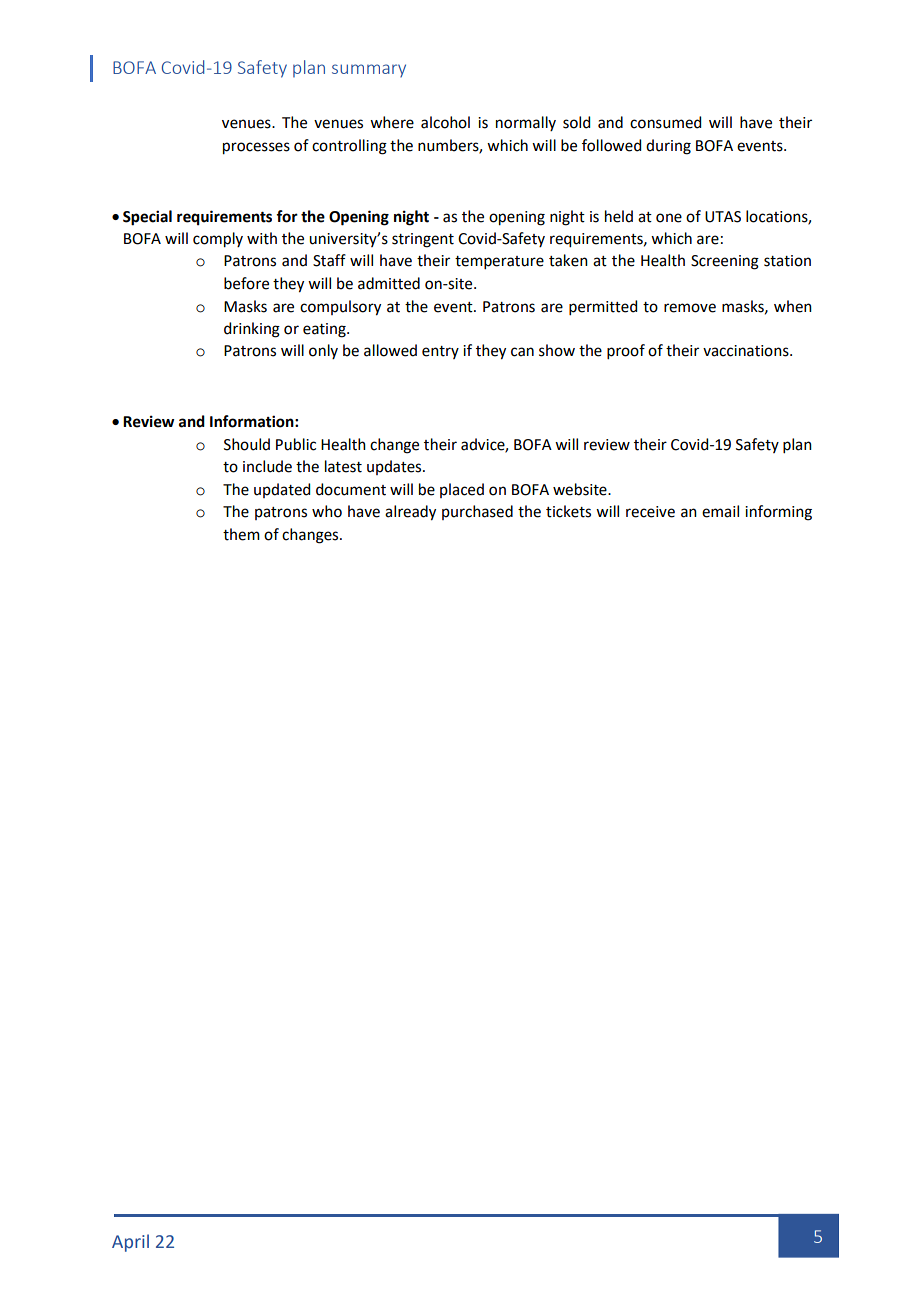 This screenshot has height=1308, width=924. I want to click on informing, so click(778, 513).
